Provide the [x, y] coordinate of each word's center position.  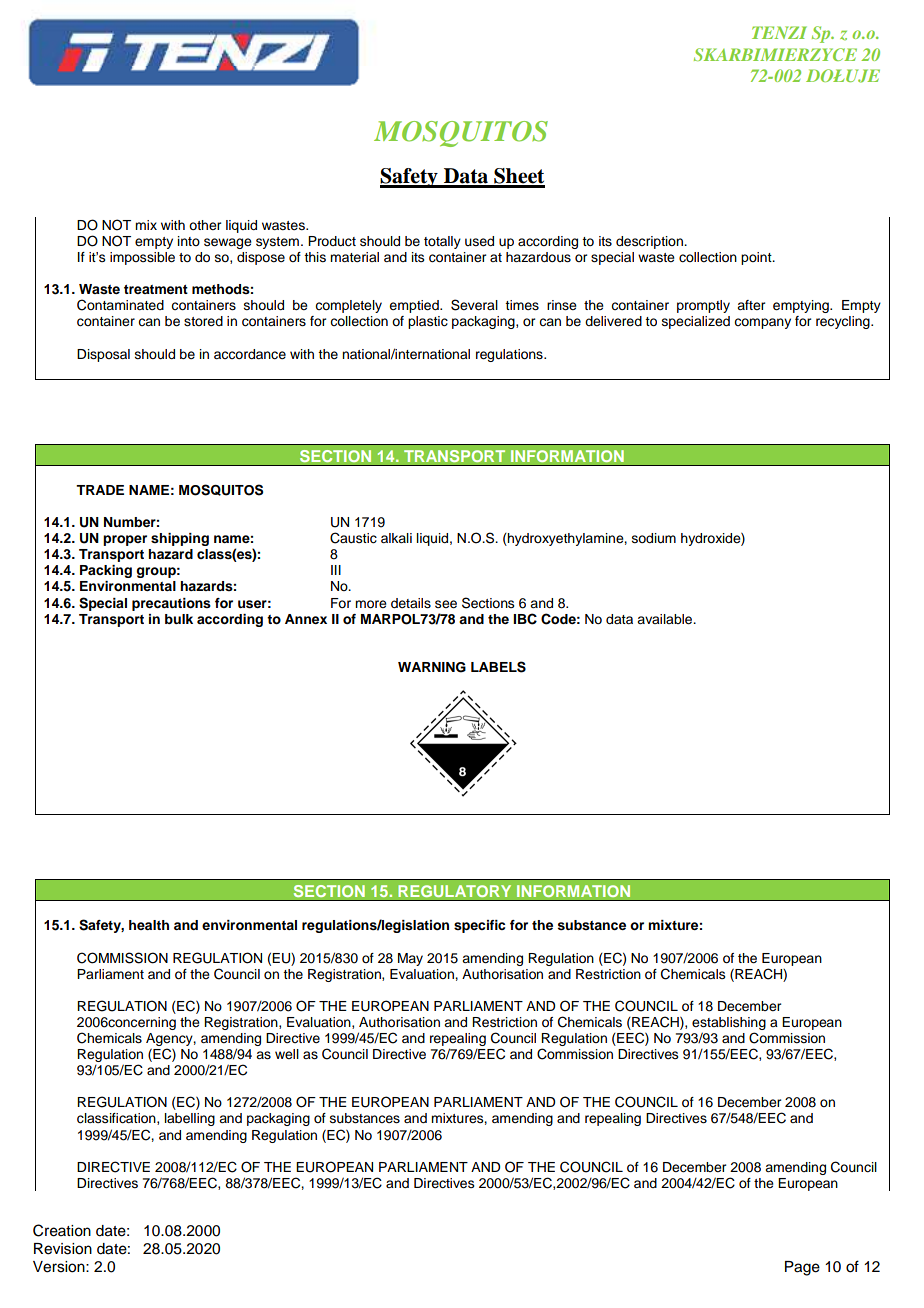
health [149, 925]
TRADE [100, 490]
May [410, 959]
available [666, 619]
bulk [179, 619]
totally [442, 242]
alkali [396, 538]
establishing [729, 1023]
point [757, 258]
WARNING [432, 667]
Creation [62, 1230]
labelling [190, 1119]
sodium [654, 538]
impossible [142, 258]
